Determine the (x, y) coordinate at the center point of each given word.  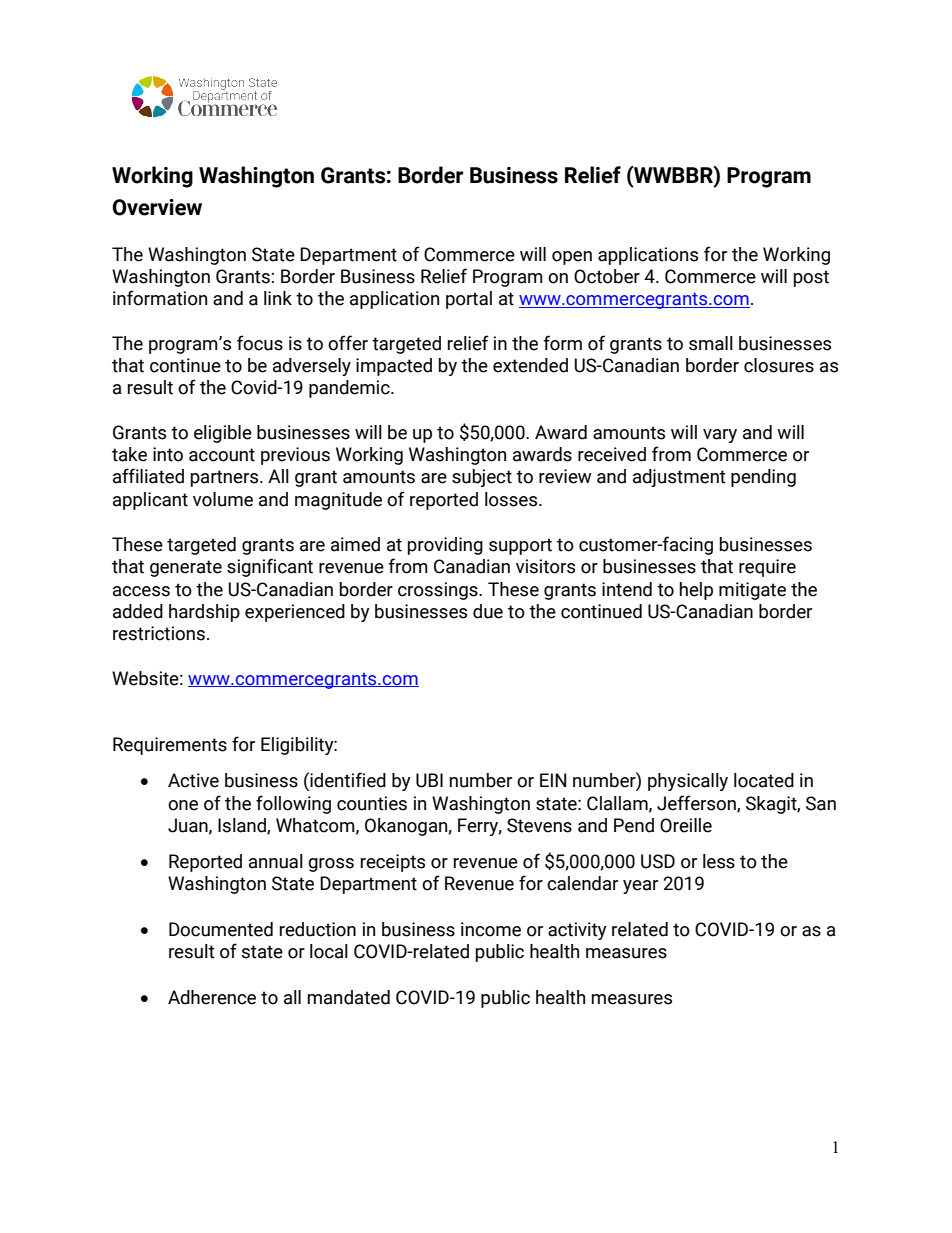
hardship (204, 613)
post (811, 278)
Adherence (212, 997)
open (572, 258)
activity (577, 931)
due (488, 611)
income (491, 929)
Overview (157, 207)
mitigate (752, 591)
